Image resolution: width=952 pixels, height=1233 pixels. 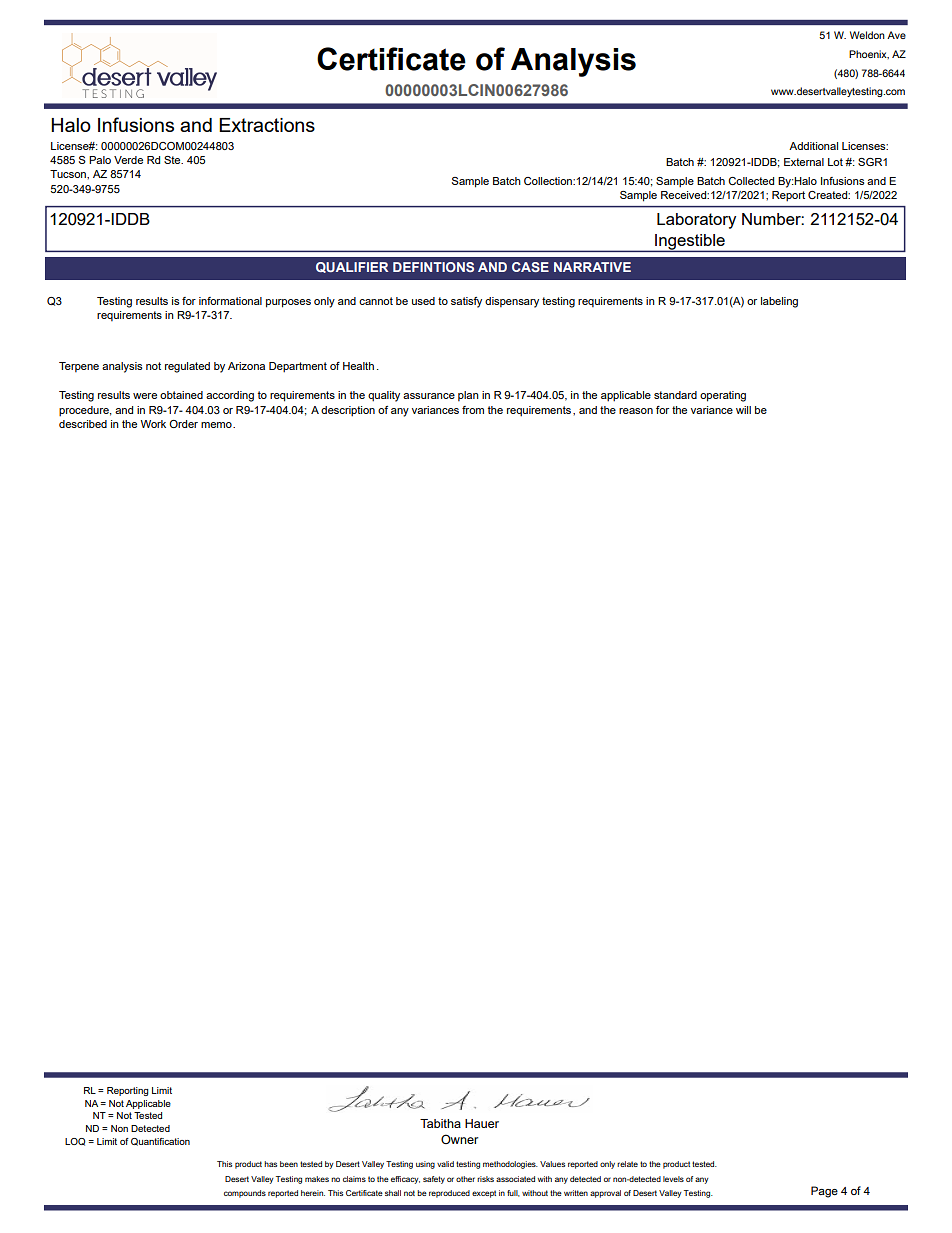 I want to click on will, so click(x=743, y=410).
